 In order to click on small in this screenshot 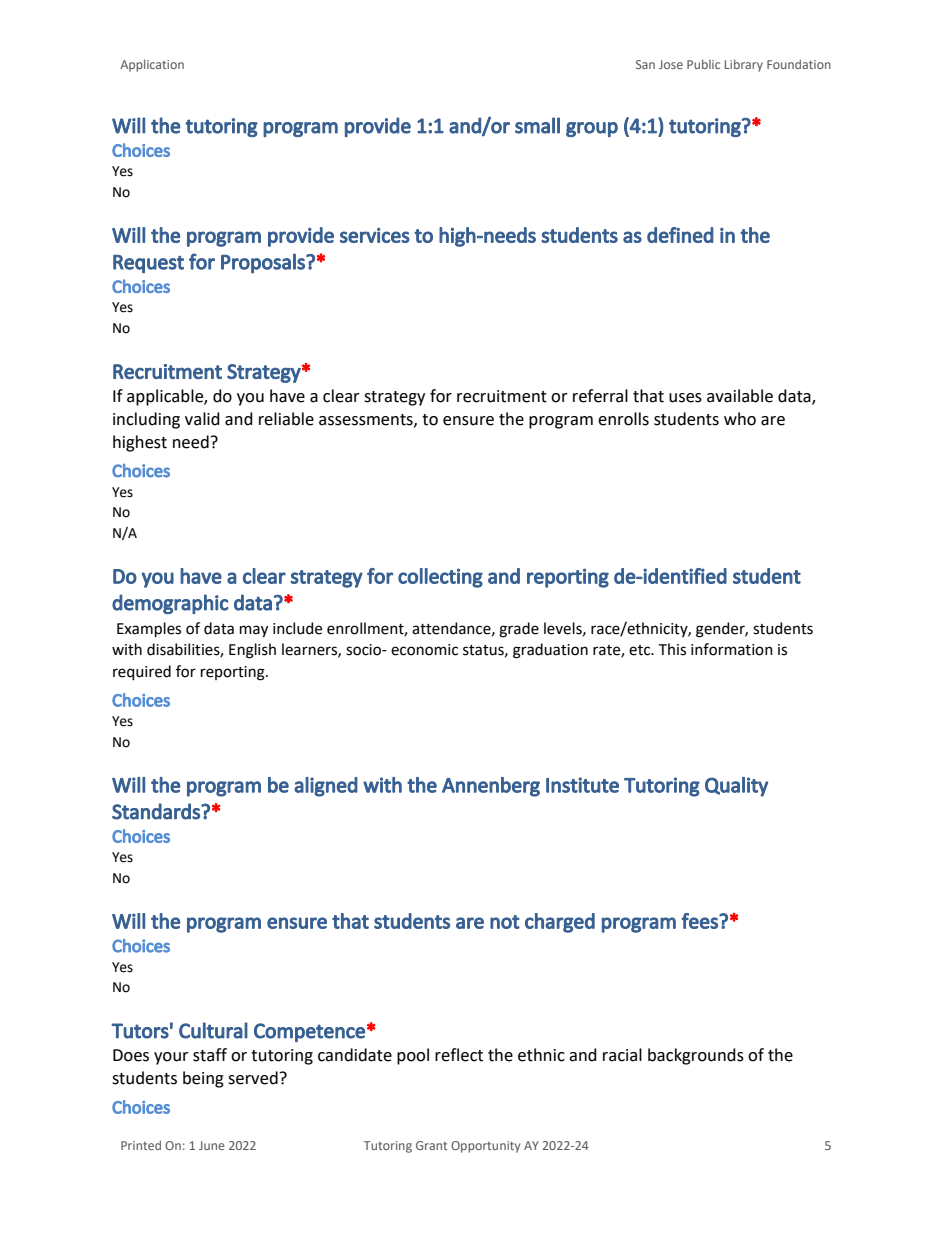, I will do `click(537, 125)`.
